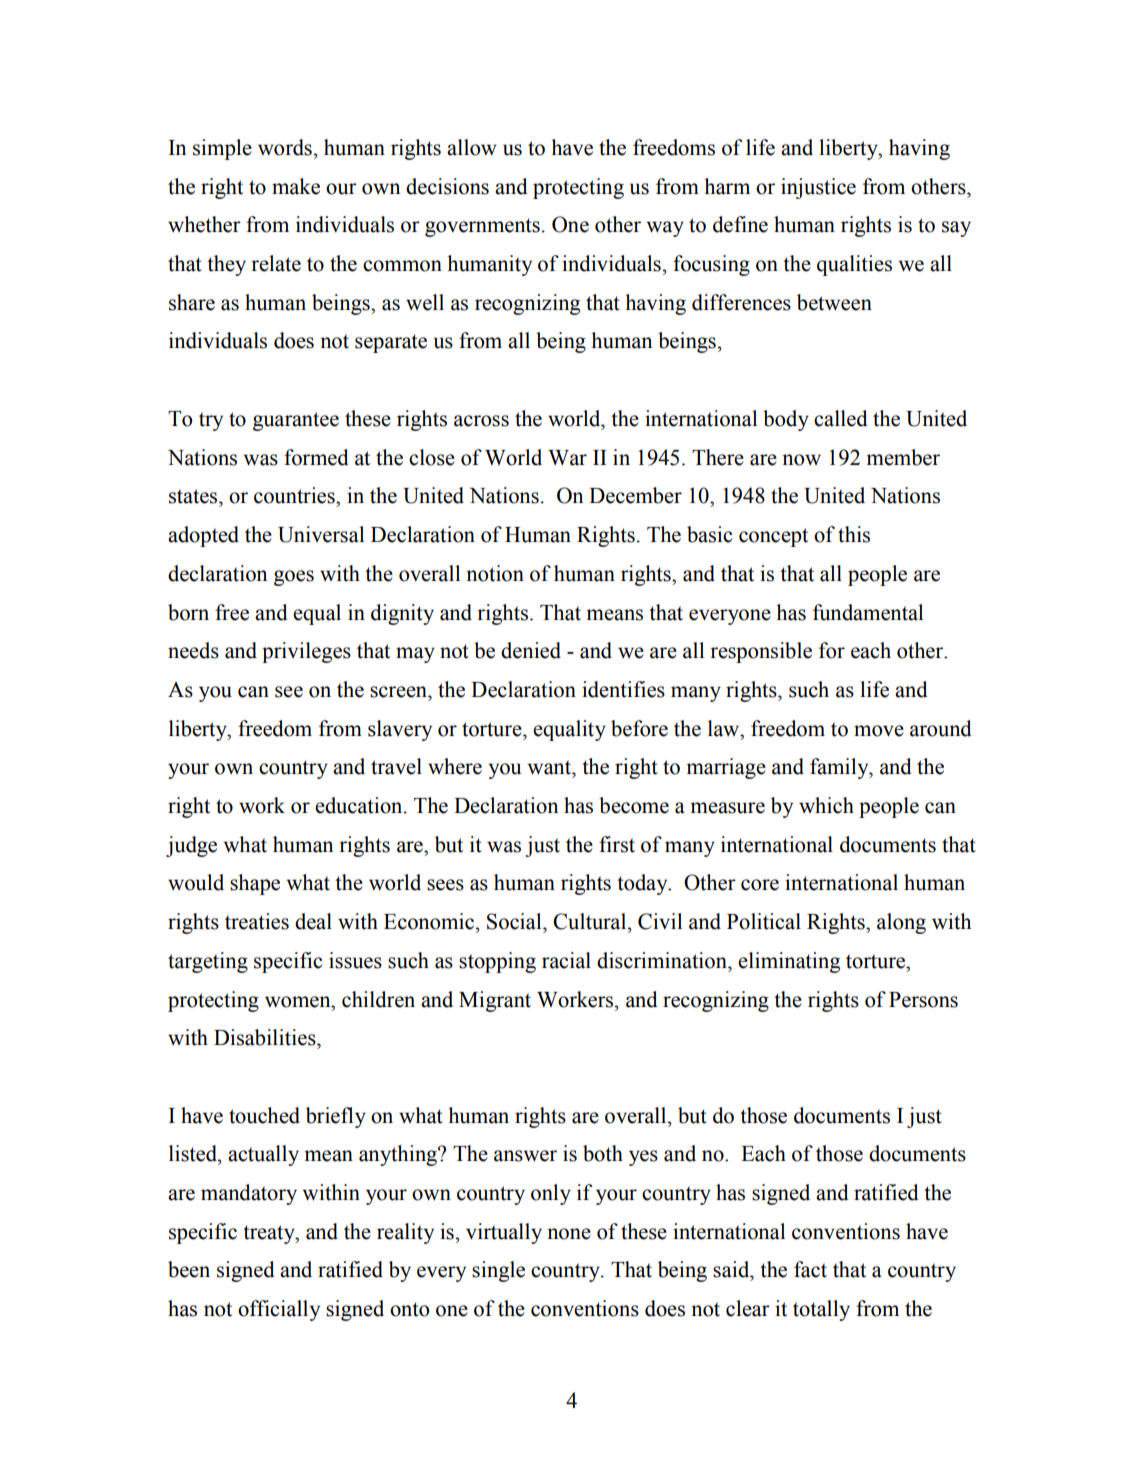 The image size is (1144, 1481). What do you see at coordinates (266, 1037) in the image?
I see `Disabilities` at bounding box center [266, 1037].
